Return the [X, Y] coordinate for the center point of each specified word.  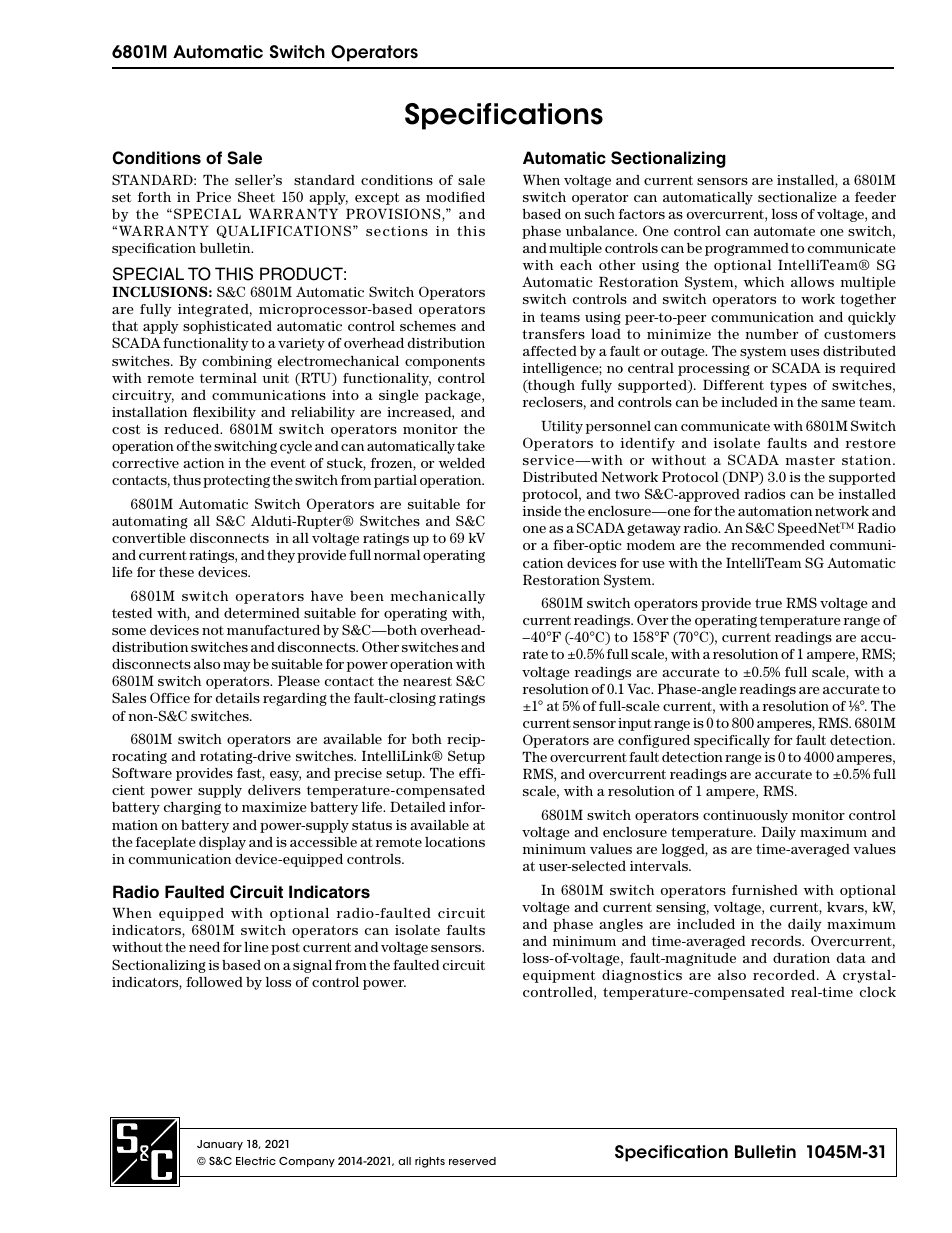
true [768, 603]
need [204, 947]
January [220, 1145]
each [576, 265]
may [237, 667]
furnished [765, 890]
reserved [472, 1161]
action [203, 463]
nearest [427, 681]
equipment [559, 976]
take [471, 446]
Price [213, 197]
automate [784, 231]
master [810, 460]
